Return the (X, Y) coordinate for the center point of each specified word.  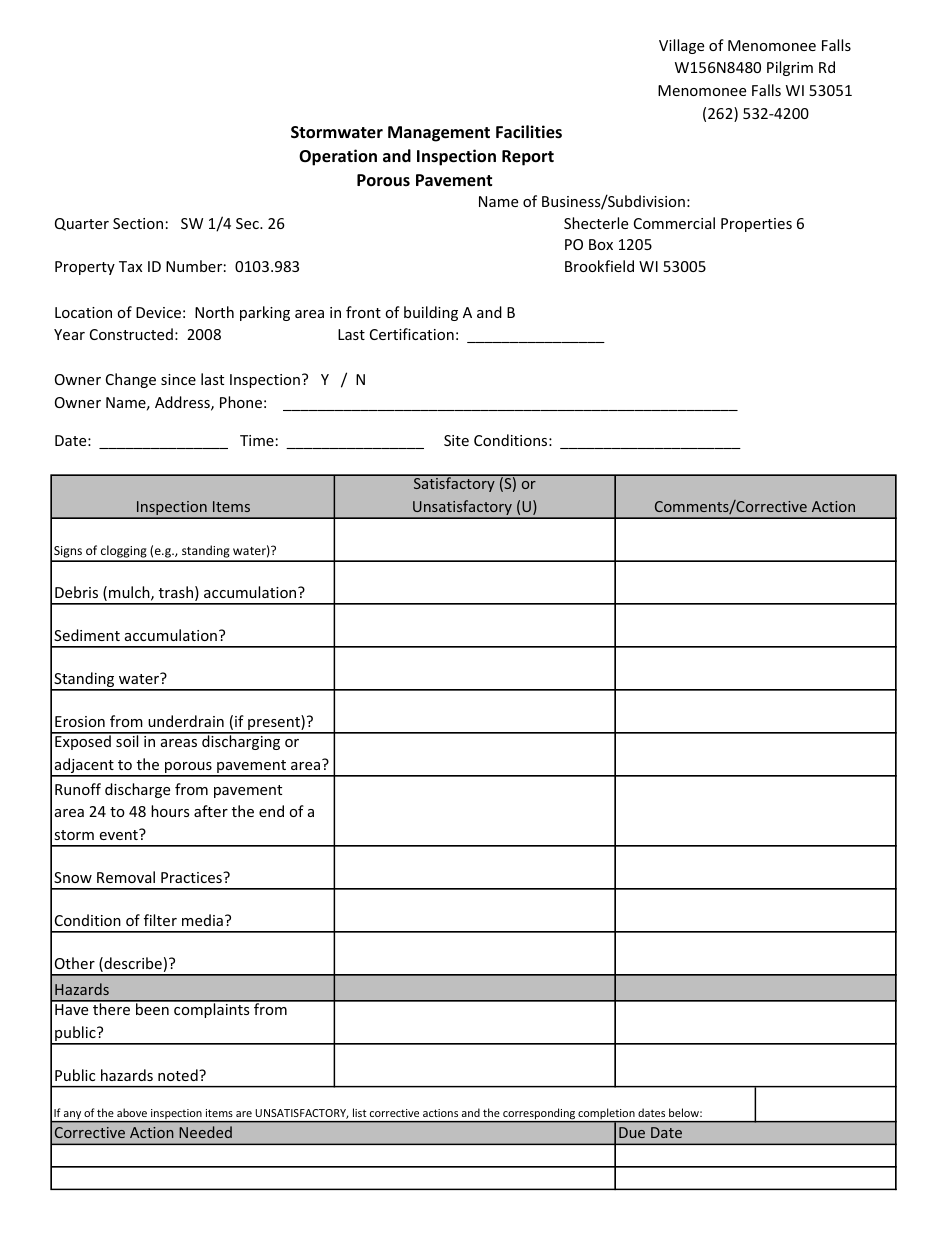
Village (681, 46)
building (431, 313)
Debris (76, 592)
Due (632, 1132)
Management (439, 134)
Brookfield (599, 266)
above (132, 1112)
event (120, 834)
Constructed (131, 334)
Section (138, 223)
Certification (412, 334)
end (271, 811)
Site (456, 440)
